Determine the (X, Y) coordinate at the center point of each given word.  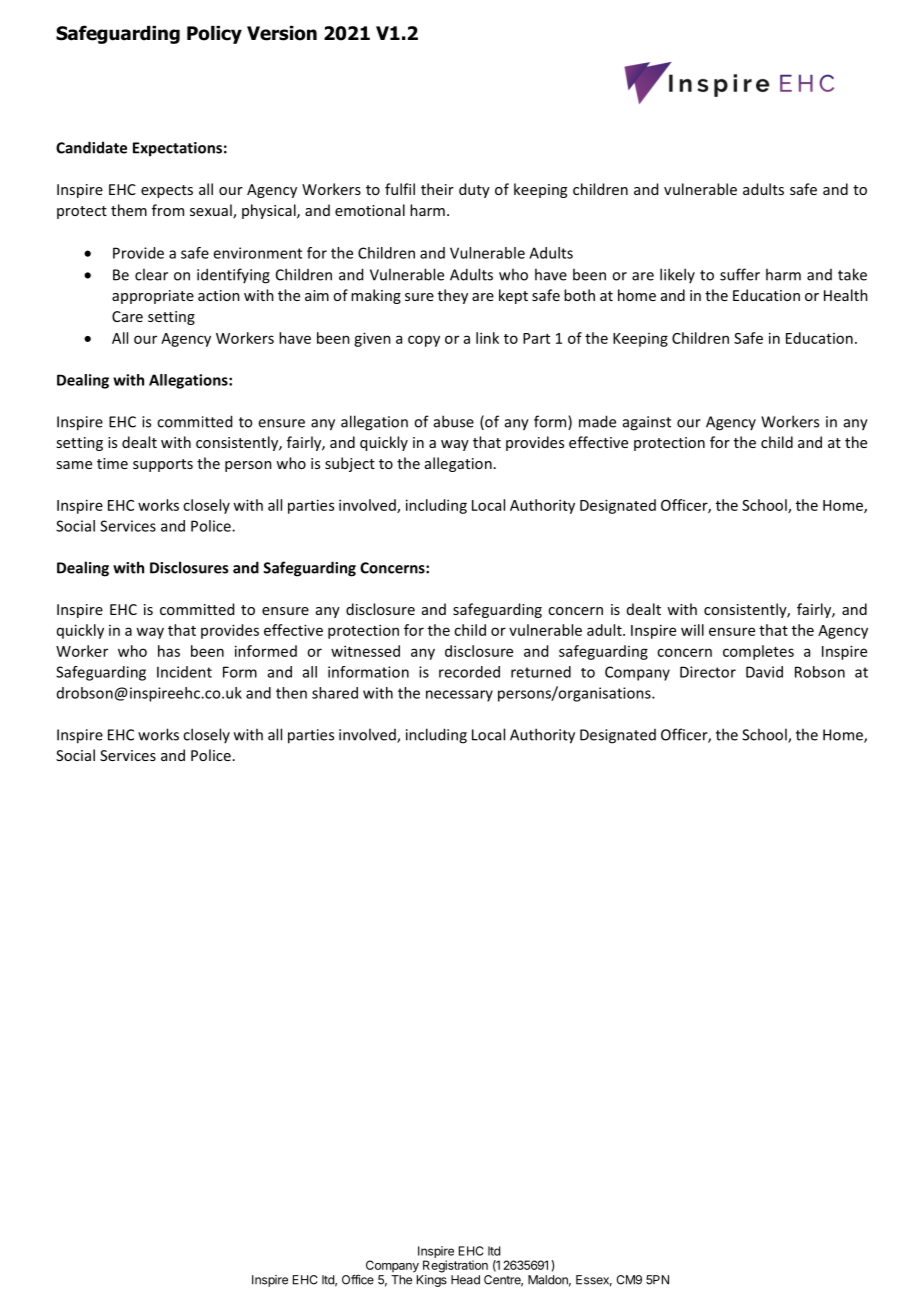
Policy (214, 35)
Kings (432, 1281)
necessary (459, 696)
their (437, 189)
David (764, 672)
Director (708, 672)
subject (350, 464)
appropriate (153, 297)
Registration (455, 1266)
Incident (184, 672)
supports (163, 465)
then (291, 693)
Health (846, 295)
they (453, 296)
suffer (740, 274)
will (692, 630)
